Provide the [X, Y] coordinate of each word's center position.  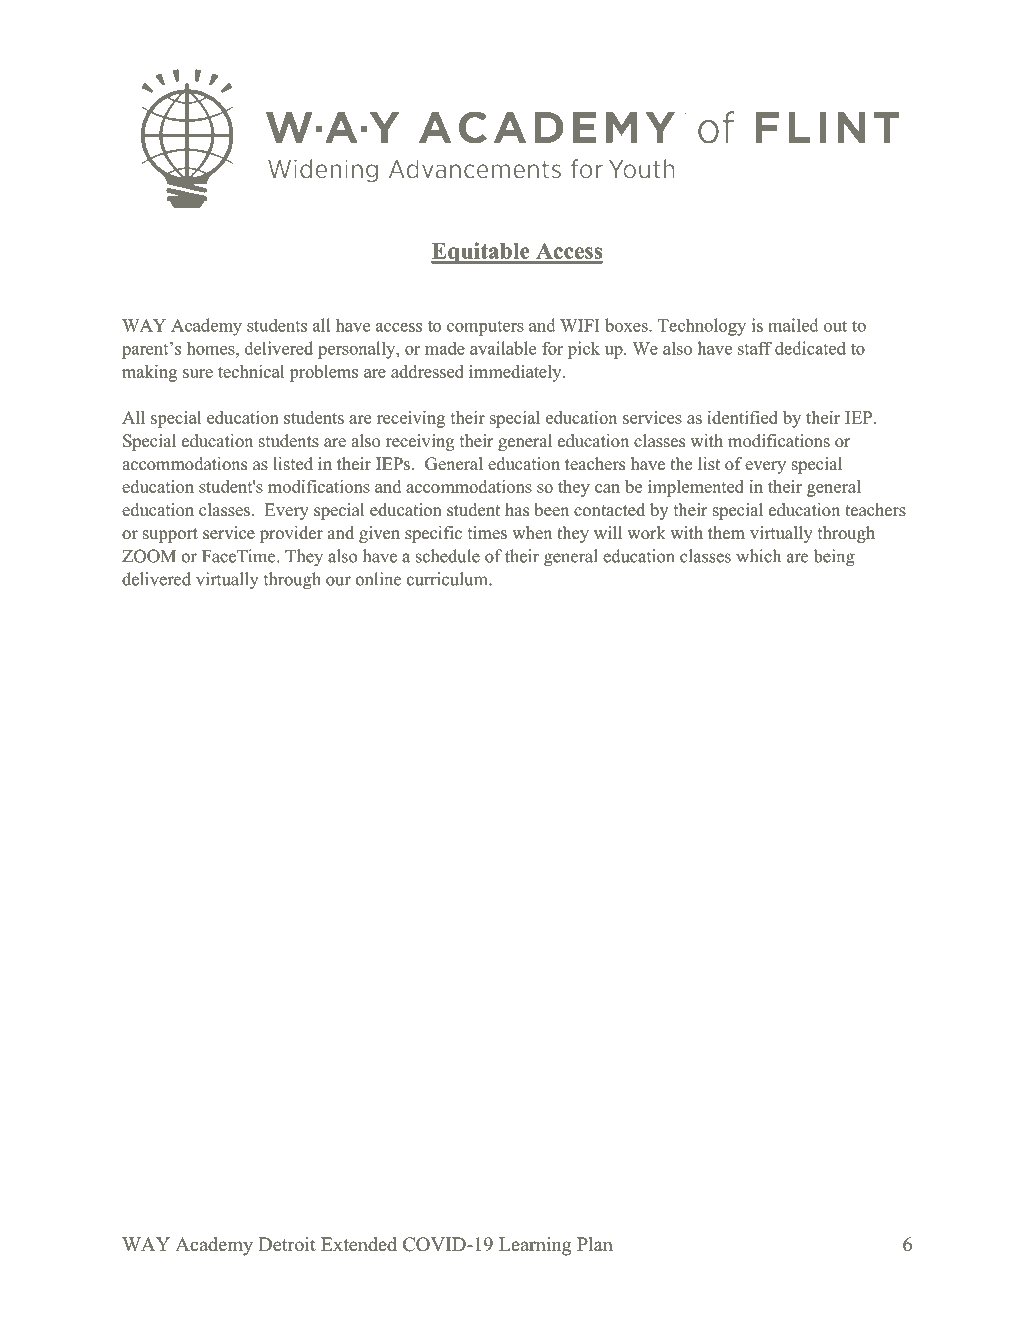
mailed [793, 325]
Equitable [481, 253]
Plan [595, 1244]
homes [212, 348]
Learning [535, 1246]
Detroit [287, 1244]
